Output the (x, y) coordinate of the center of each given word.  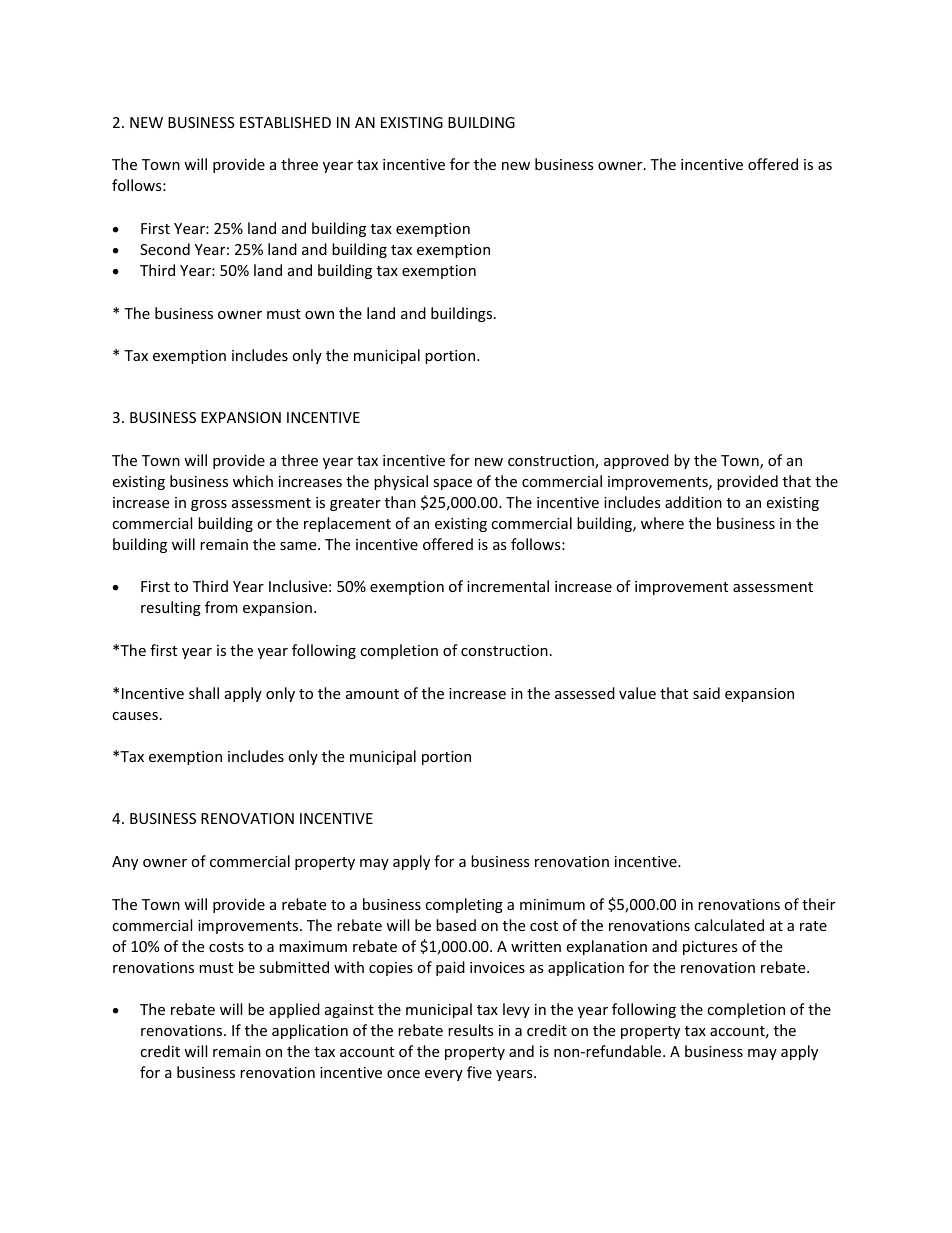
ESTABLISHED (285, 122)
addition (693, 502)
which (253, 481)
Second (165, 249)
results (471, 1030)
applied (294, 1010)
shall (204, 693)
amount (372, 694)
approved (636, 461)
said (706, 693)
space (452, 484)
